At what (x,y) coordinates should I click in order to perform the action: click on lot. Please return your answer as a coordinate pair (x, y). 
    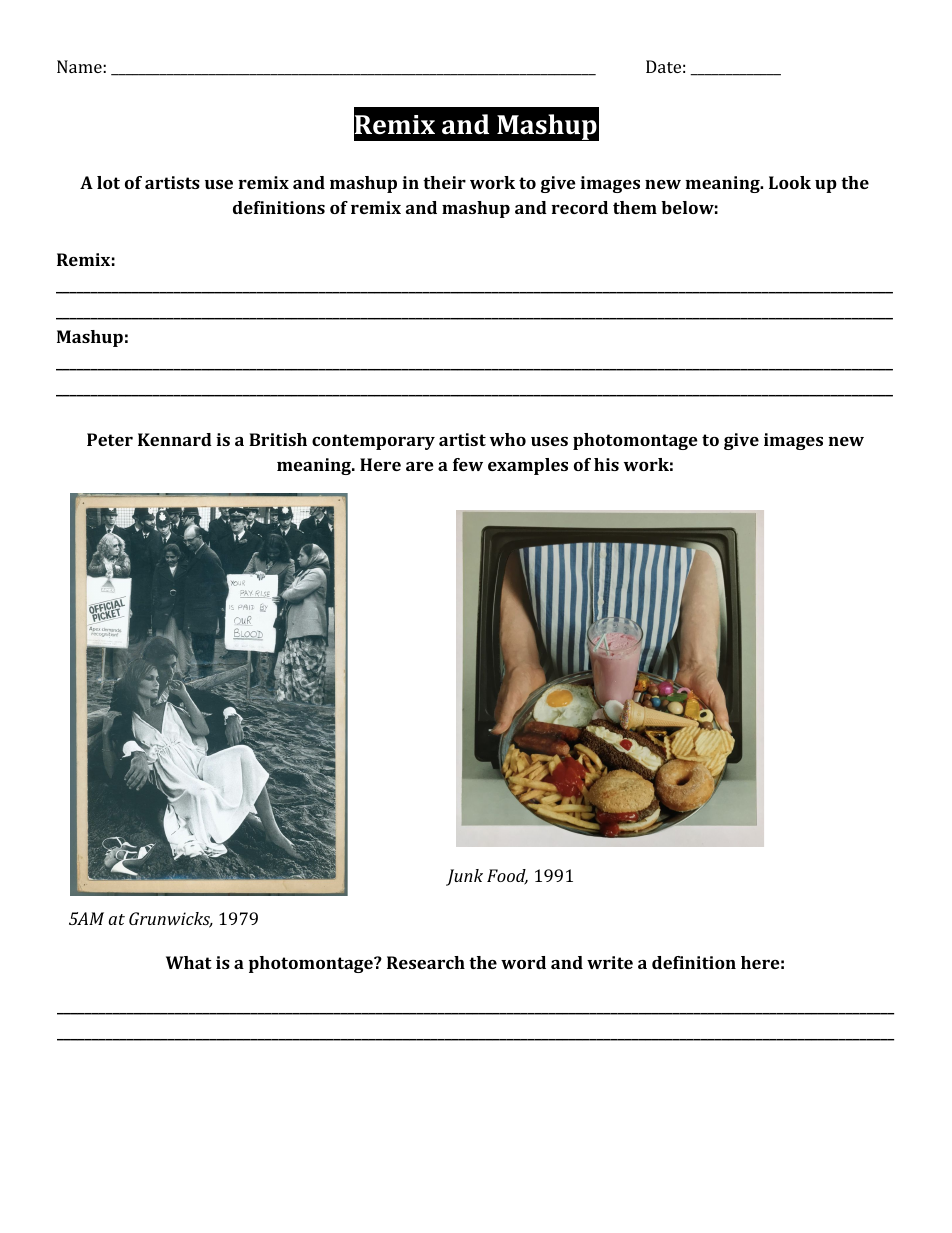
    Looking at the image, I should click on (108, 182).
